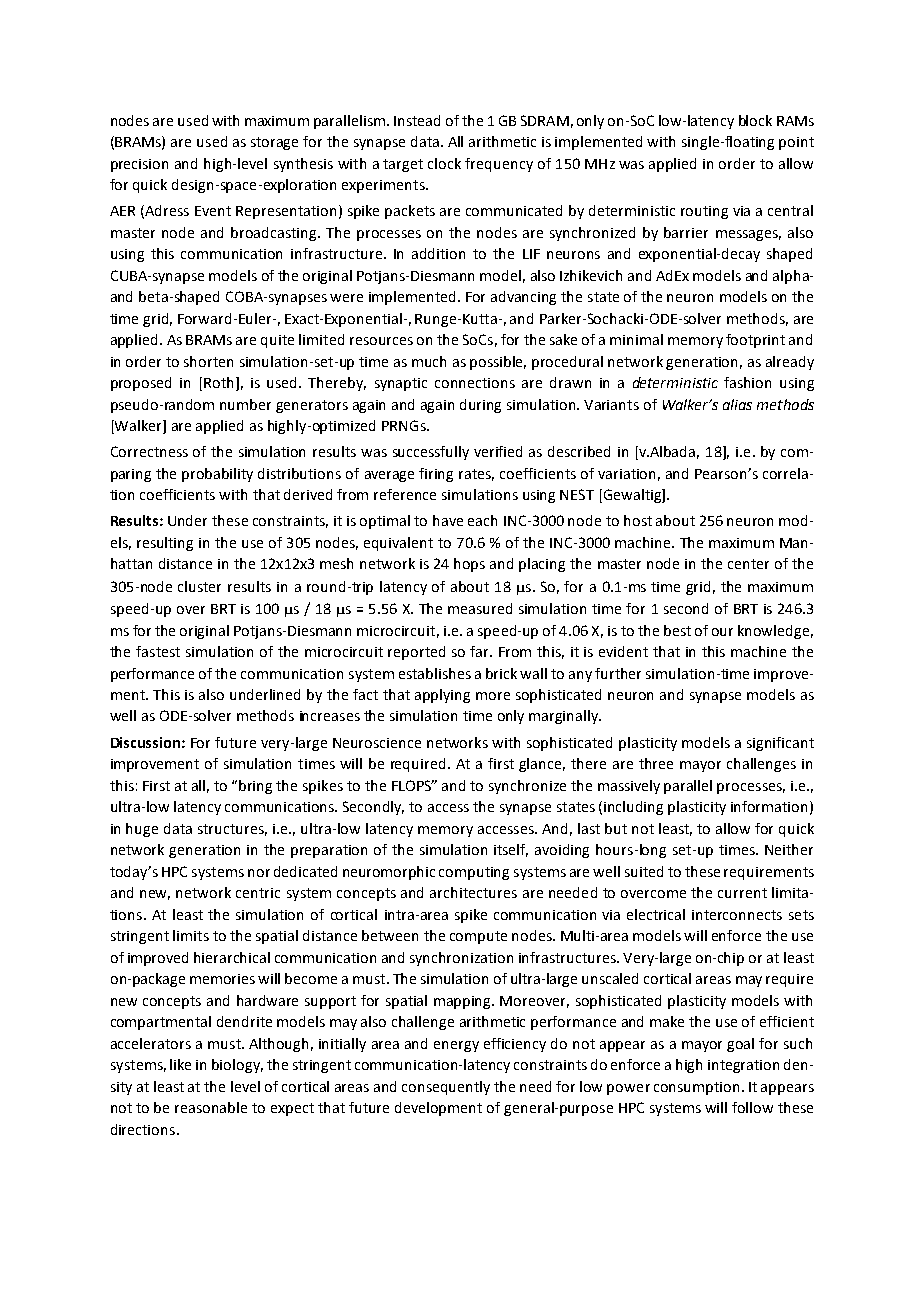 This screenshot has width=924, height=1308. What do you see at coordinates (473, 892) in the screenshot?
I see `architectures` at bounding box center [473, 892].
